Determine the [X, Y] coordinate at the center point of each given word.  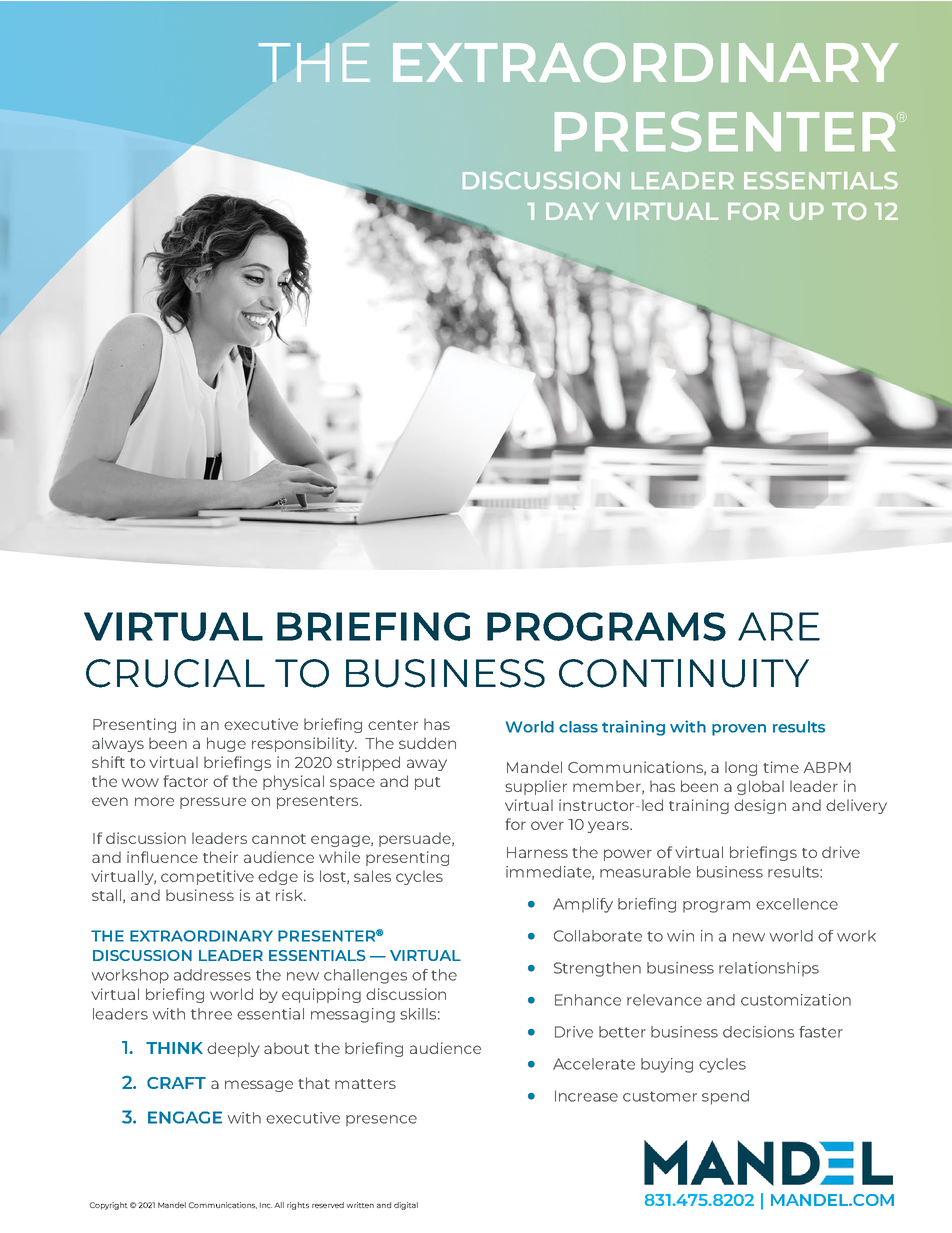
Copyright [109, 1206]
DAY [572, 211]
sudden [427, 743]
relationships [769, 969]
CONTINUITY [684, 673]
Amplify [583, 905]
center [393, 725]
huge [226, 744]
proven [739, 730]
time [781, 767]
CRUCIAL [175, 673]
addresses [212, 975]
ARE [779, 626]
